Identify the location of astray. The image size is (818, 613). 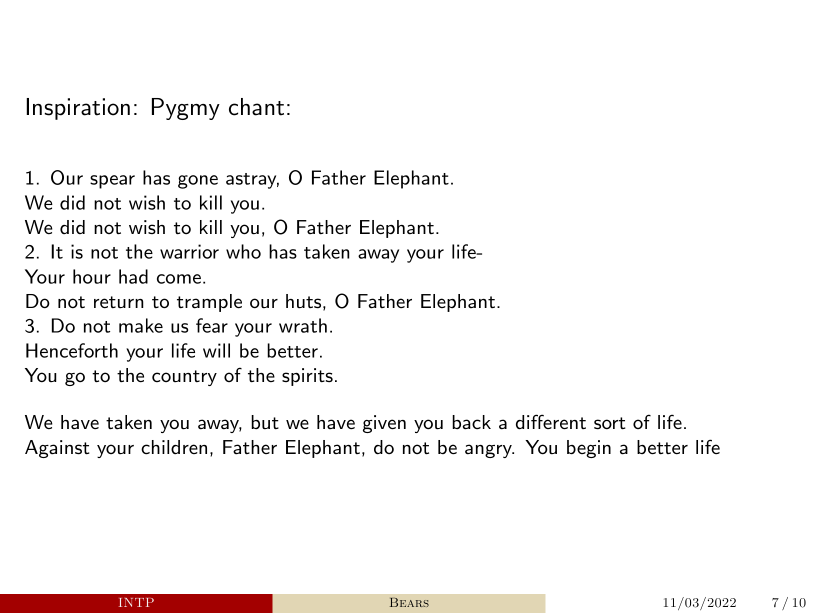
(252, 181).
